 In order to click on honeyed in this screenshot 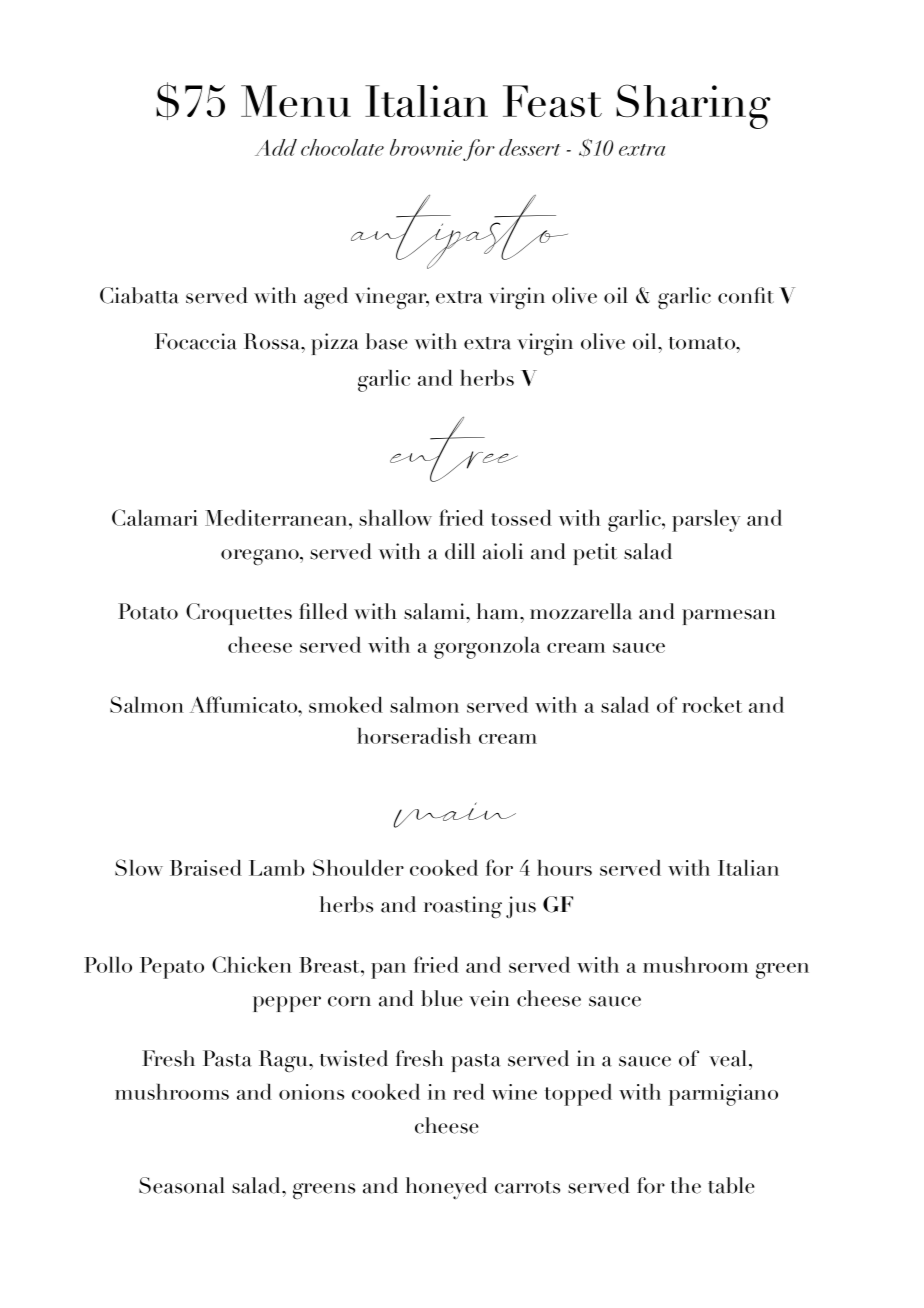, I will do `click(446, 1188)`.
